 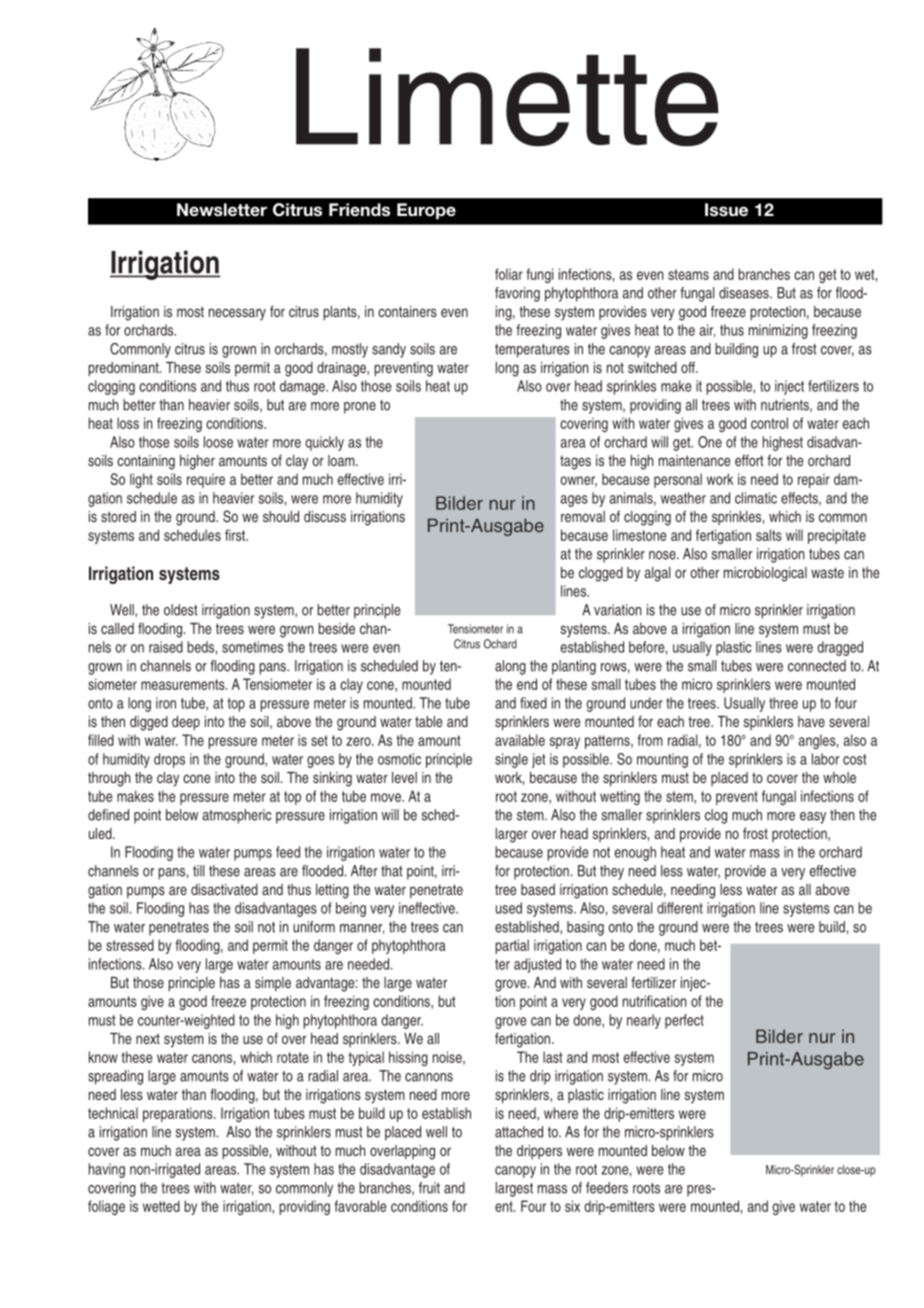 What do you see at coordinates (236, 535) in the screenshot?
I see `first` at bounding box center [236, 535].
